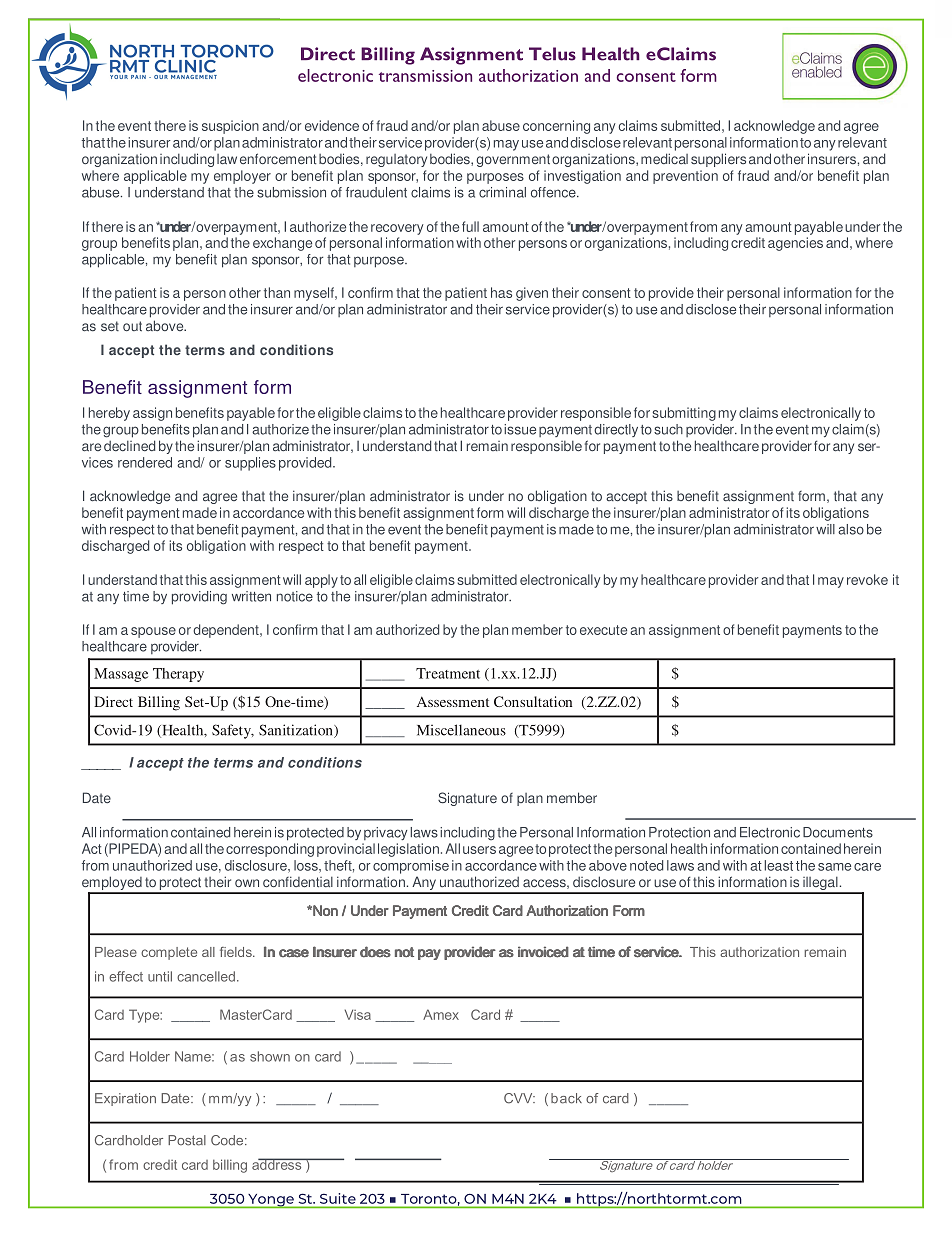  I want to click on government, so click(513, 160).
